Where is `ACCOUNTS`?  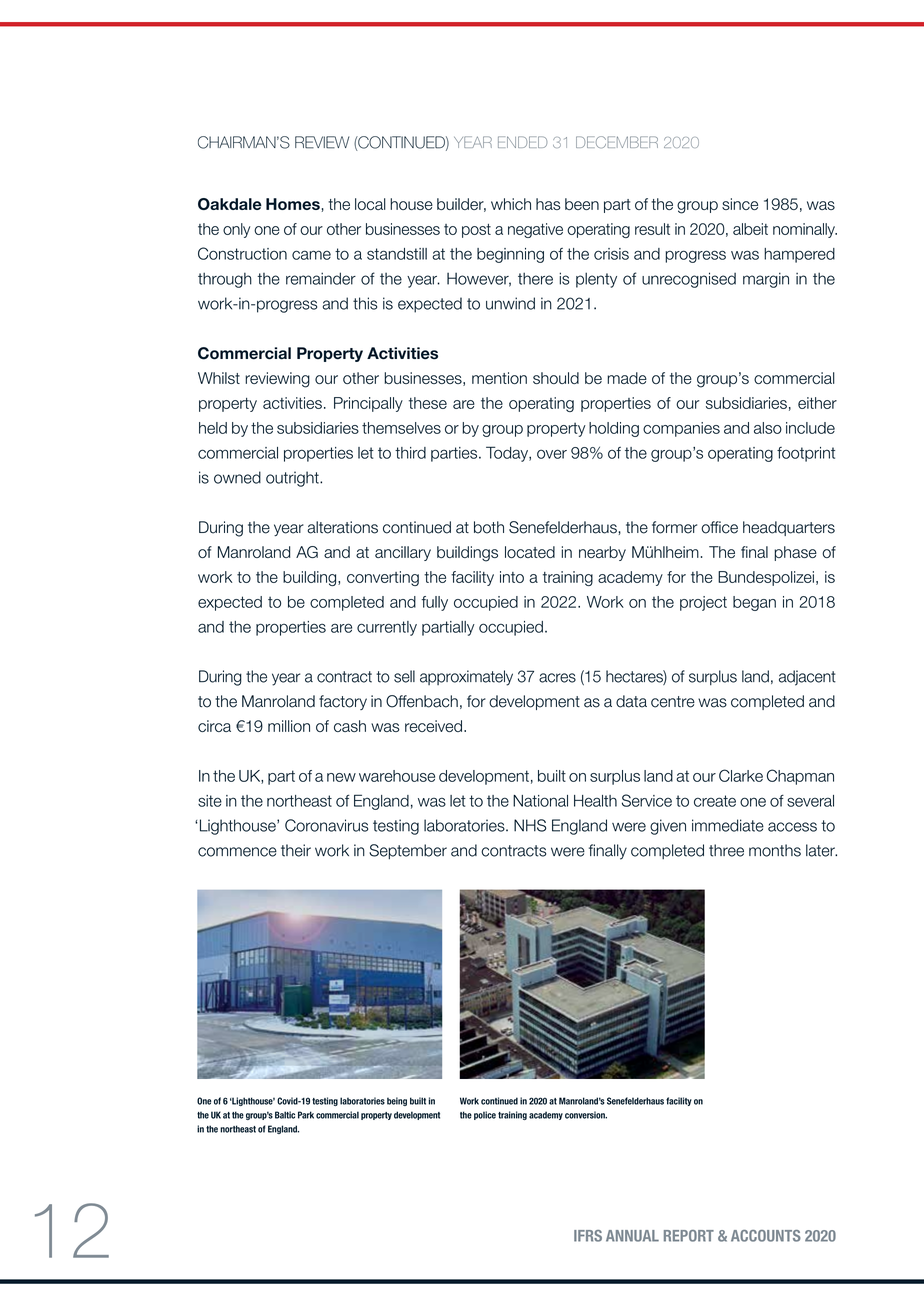
ACCOUNTS is located at coordinates (766, 1236).
